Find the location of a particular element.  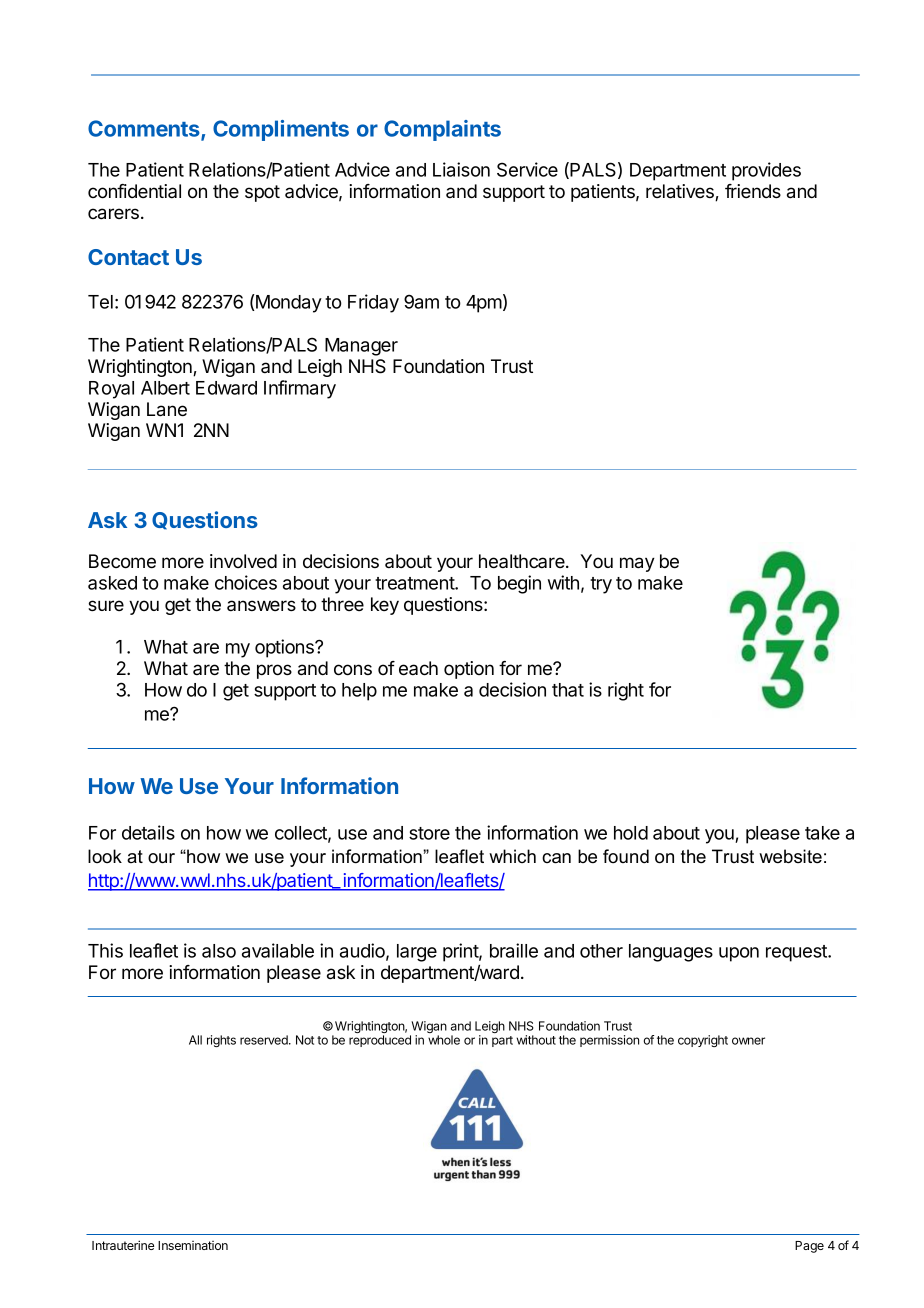

that is located at coordinates (568, 690).
